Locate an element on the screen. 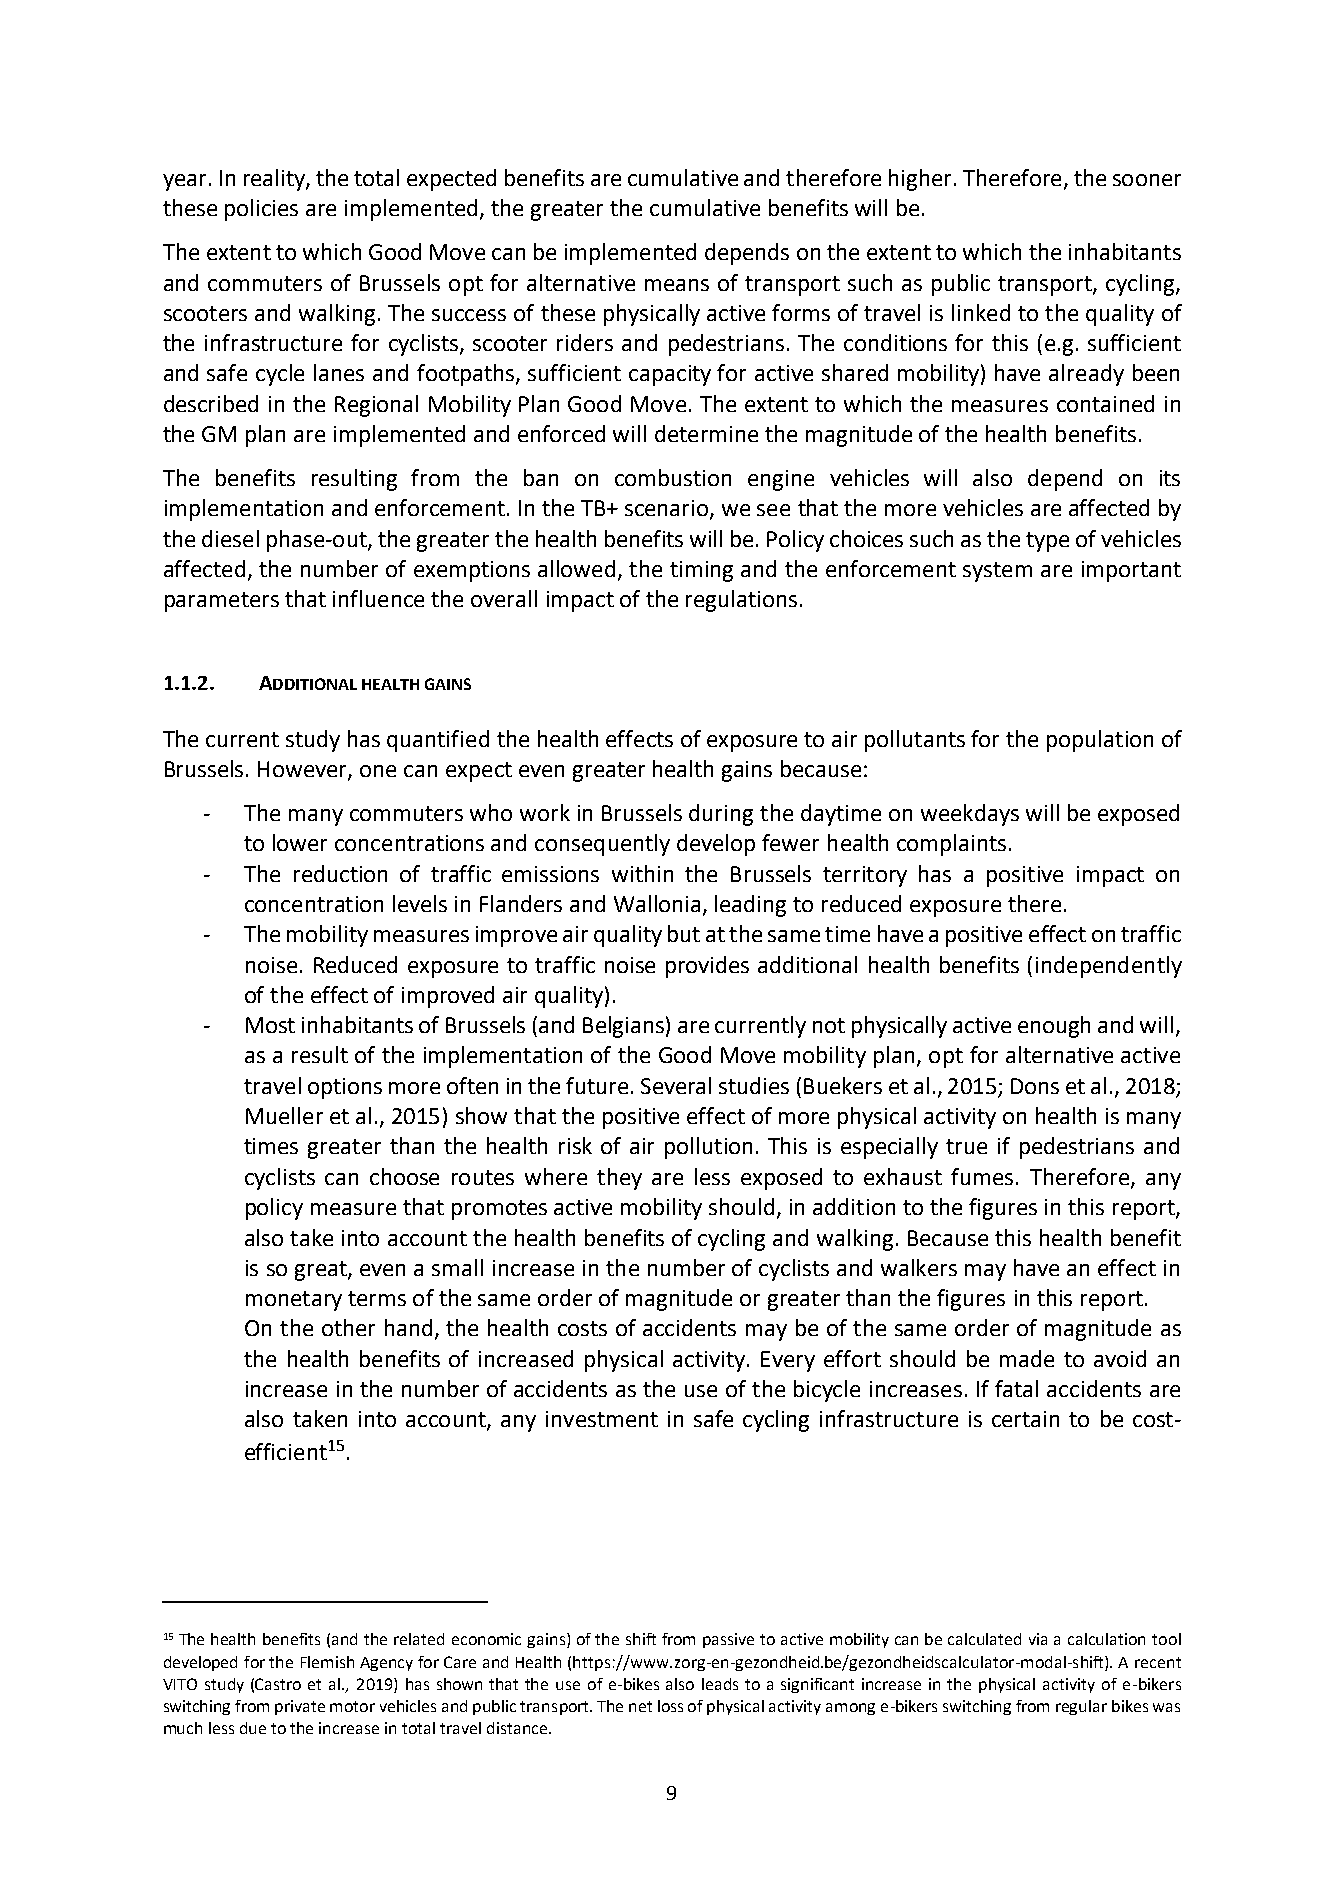  means is located at coordinates (677, 285).
